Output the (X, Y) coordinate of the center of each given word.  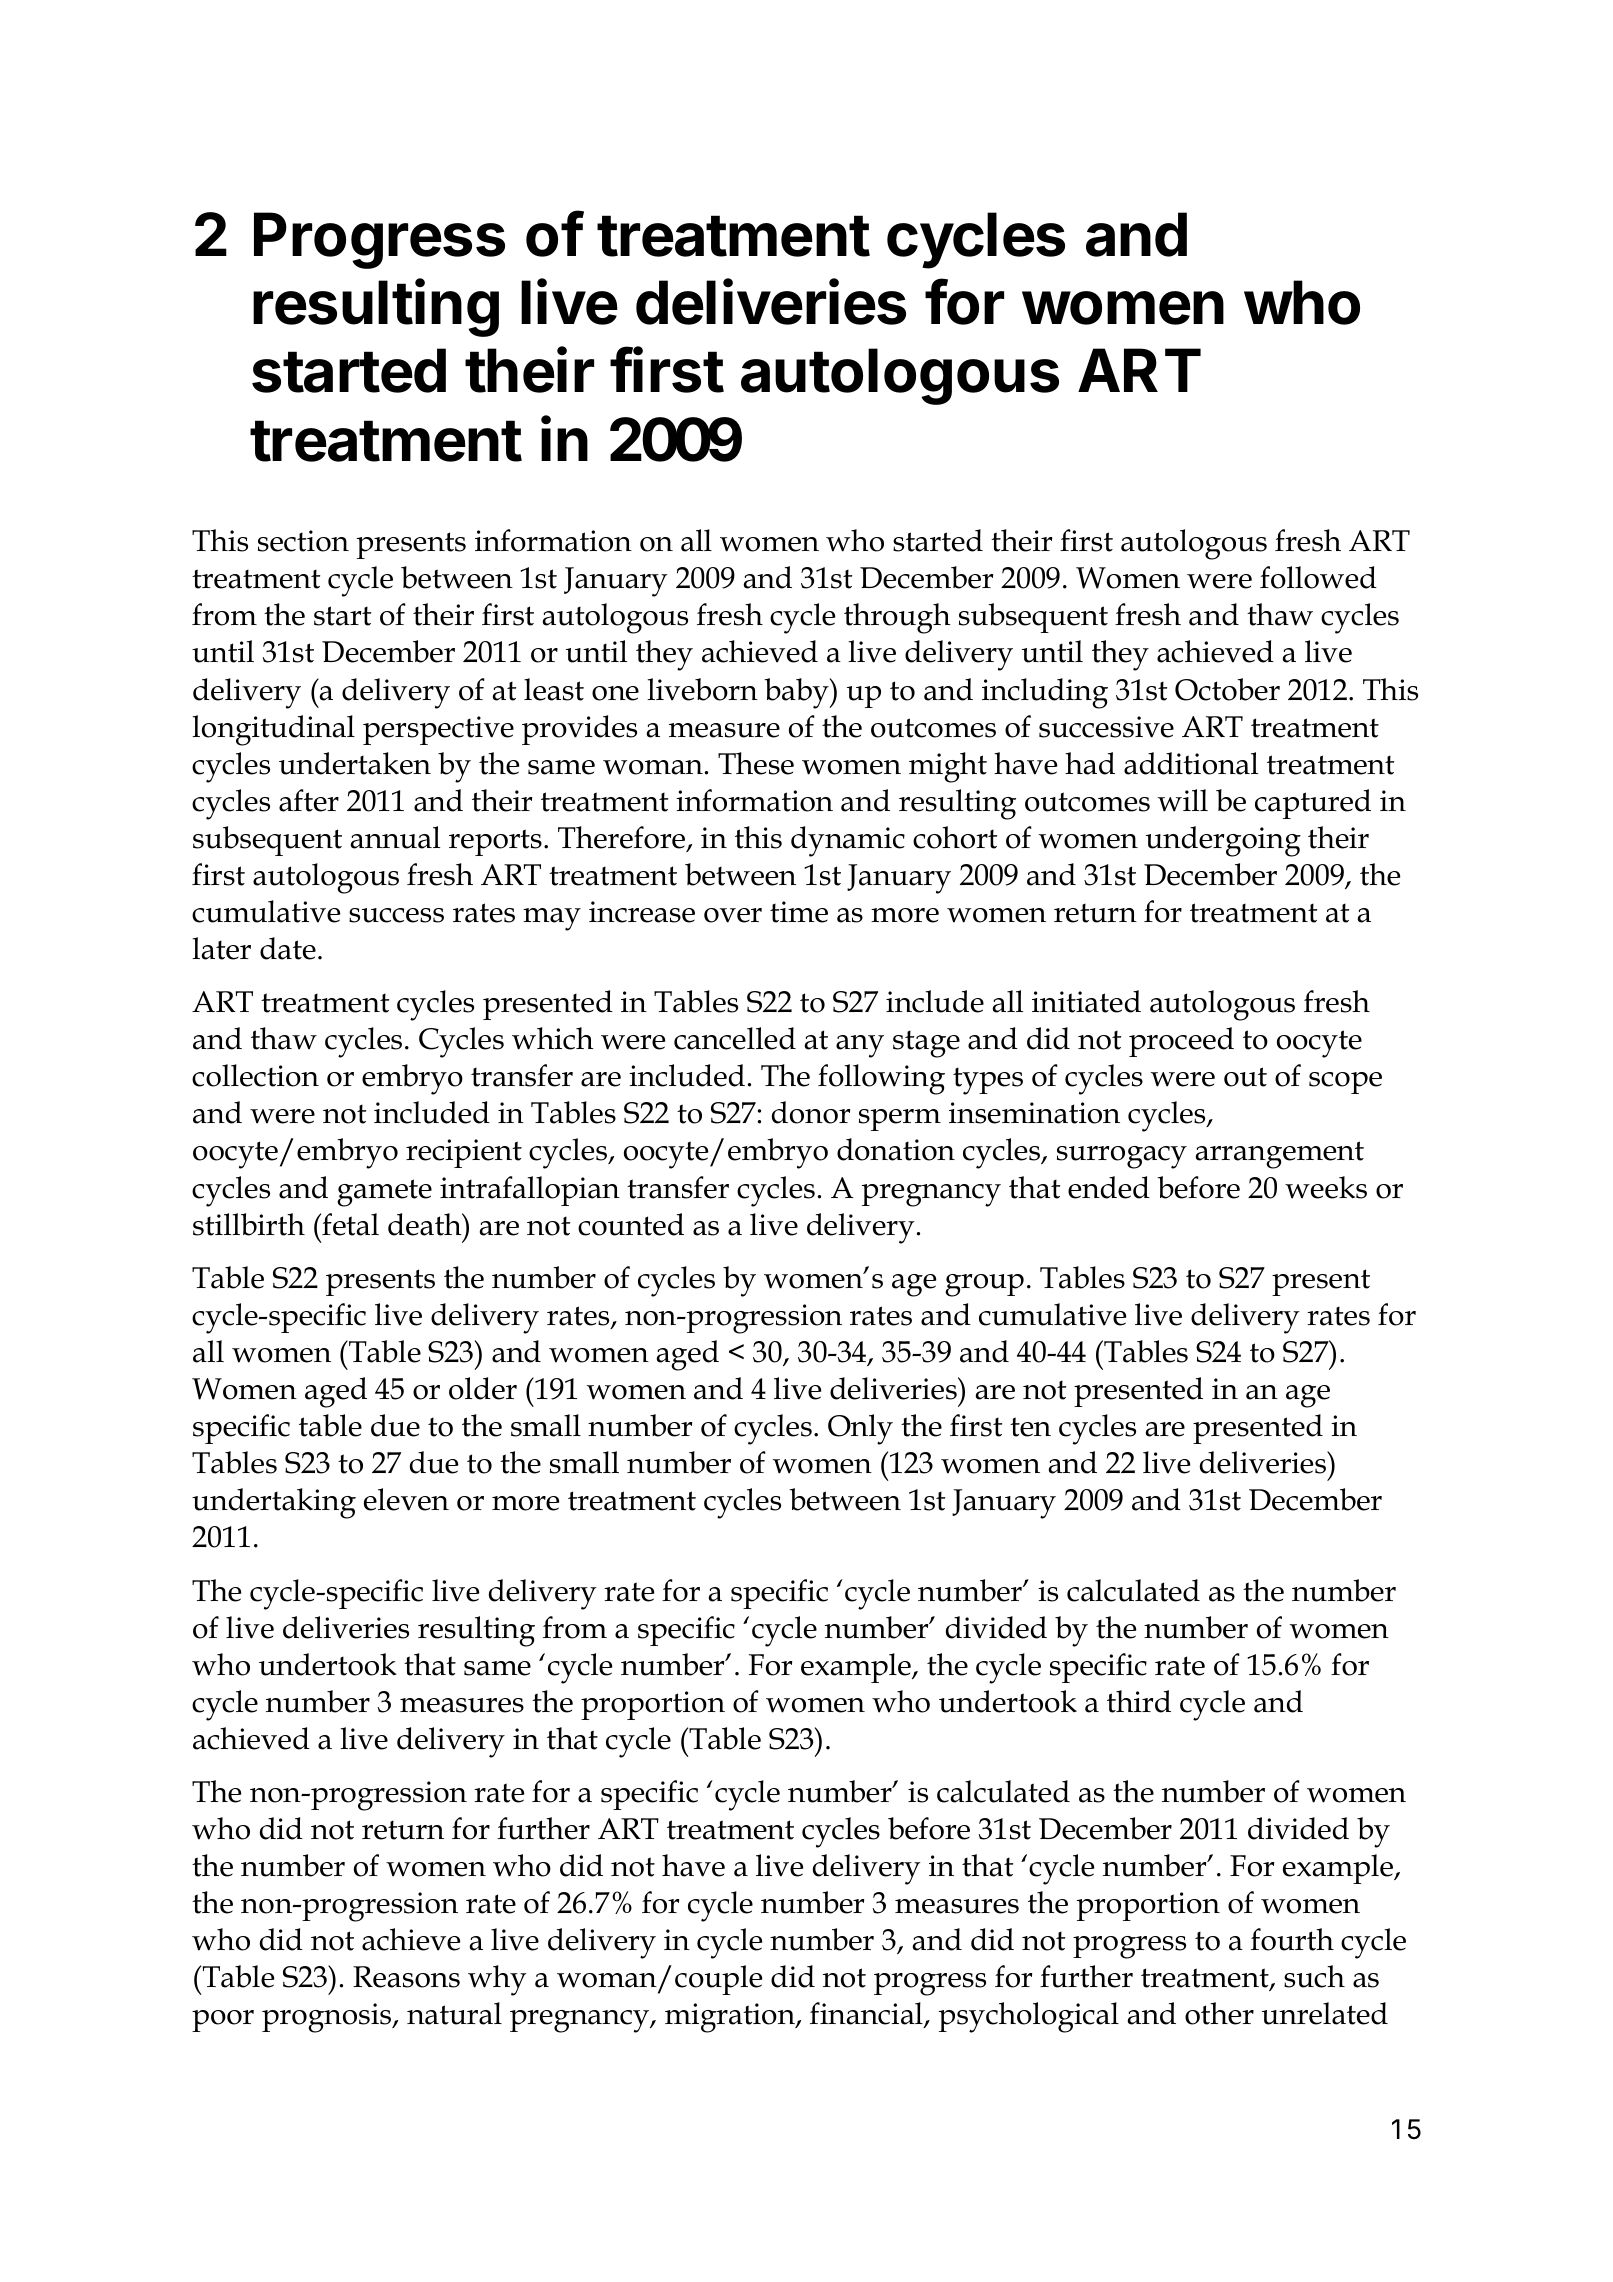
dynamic (848, 841)
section (303, 541)
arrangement (1280, 1155)
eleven (406, 1499)
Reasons (406, 1977)
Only (860, 1429)
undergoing (1223, 841)
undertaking (274, 1503)
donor (811, 1112)
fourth (1292, 1939)
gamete (384, 1193)
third (1139, 1701)
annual (395, 837)
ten (1030, 1427)
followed (1318, 577)
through (897, 618)
